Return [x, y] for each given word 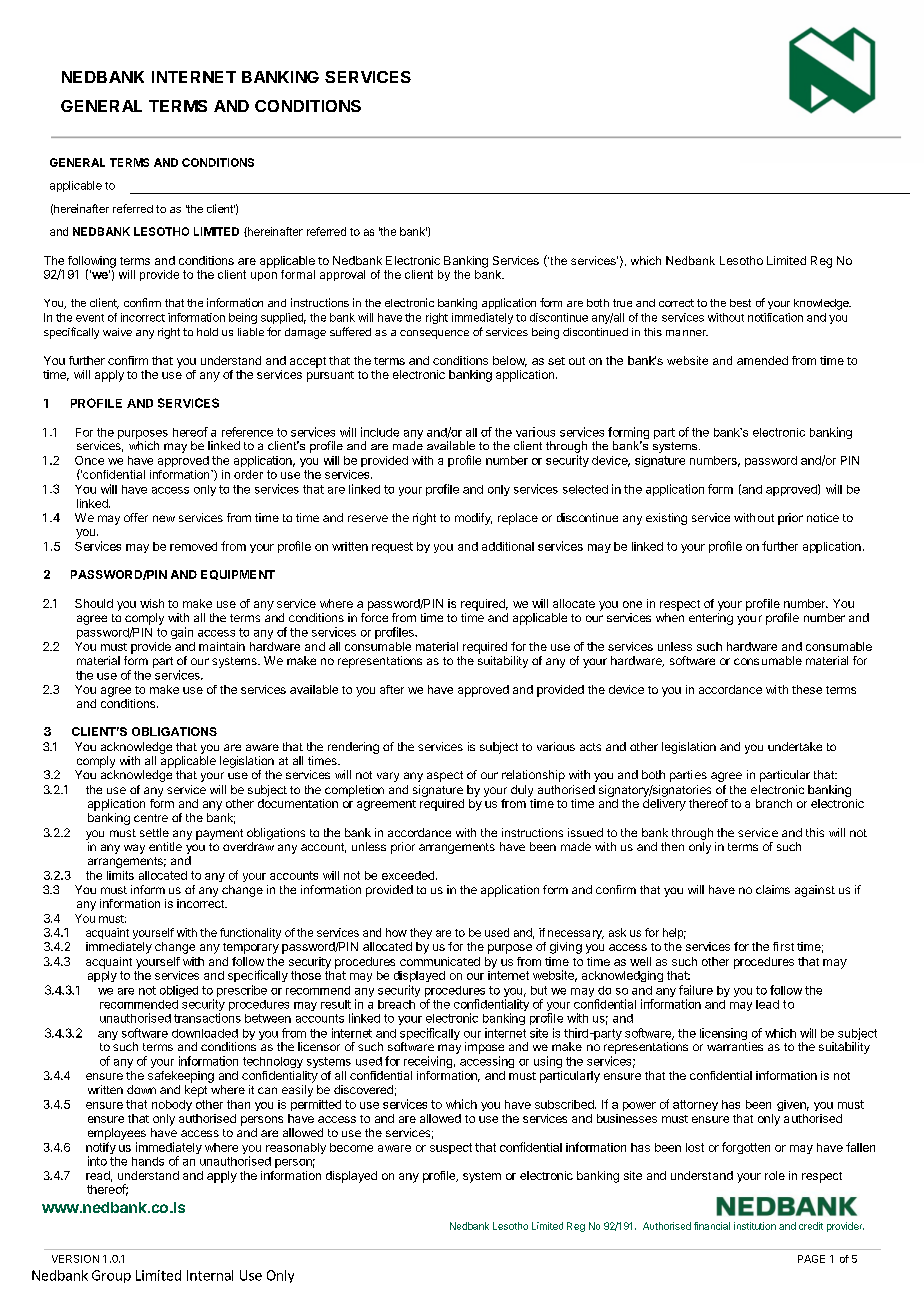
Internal [210, 1275]
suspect [451, 1148]
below [510, 361]
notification [775, 317]
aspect [445, 776]
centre [151, 818]
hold [207, 332]
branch [774, 803]
